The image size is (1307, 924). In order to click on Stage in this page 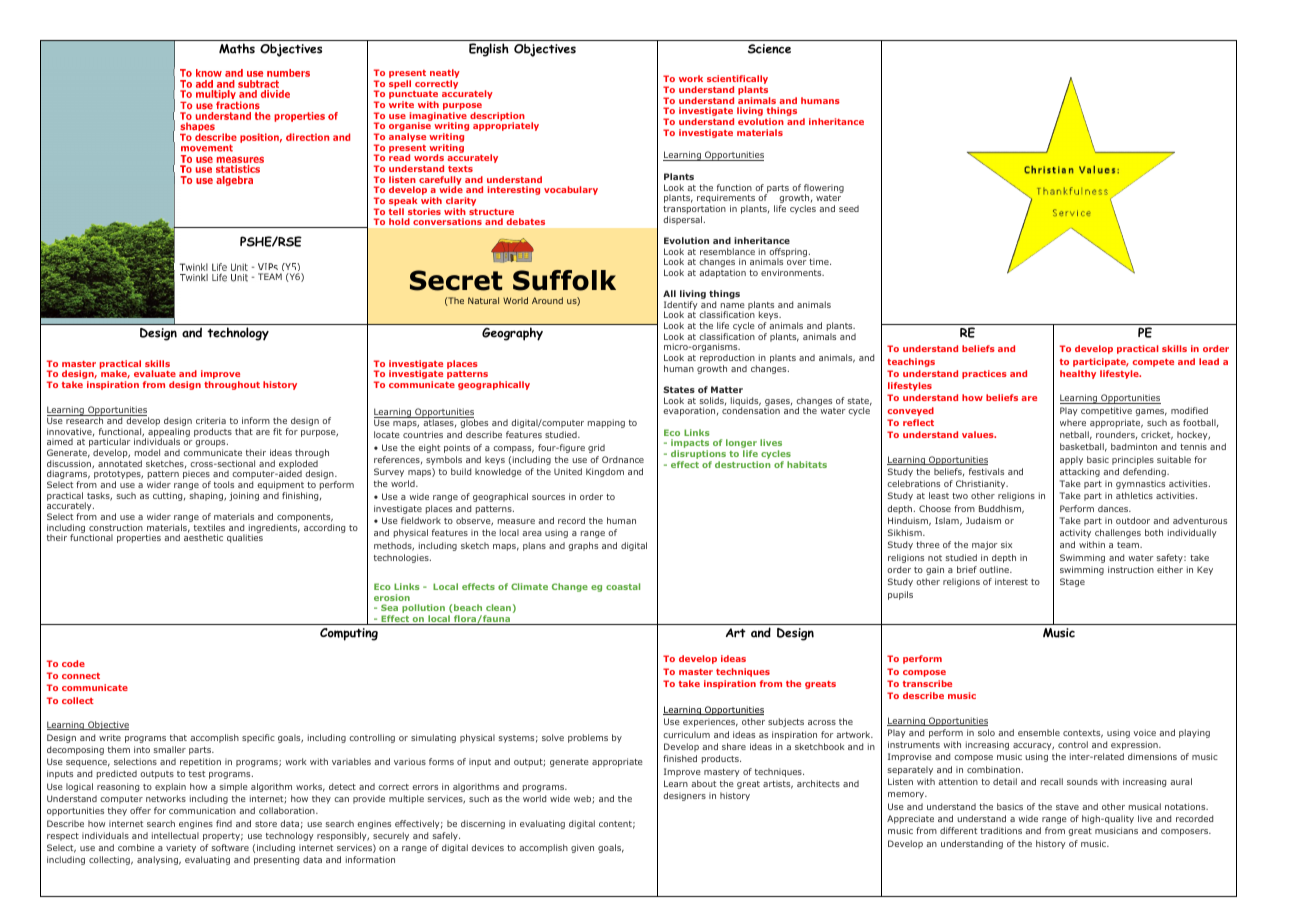, I will do `click(1072, 582)`.
